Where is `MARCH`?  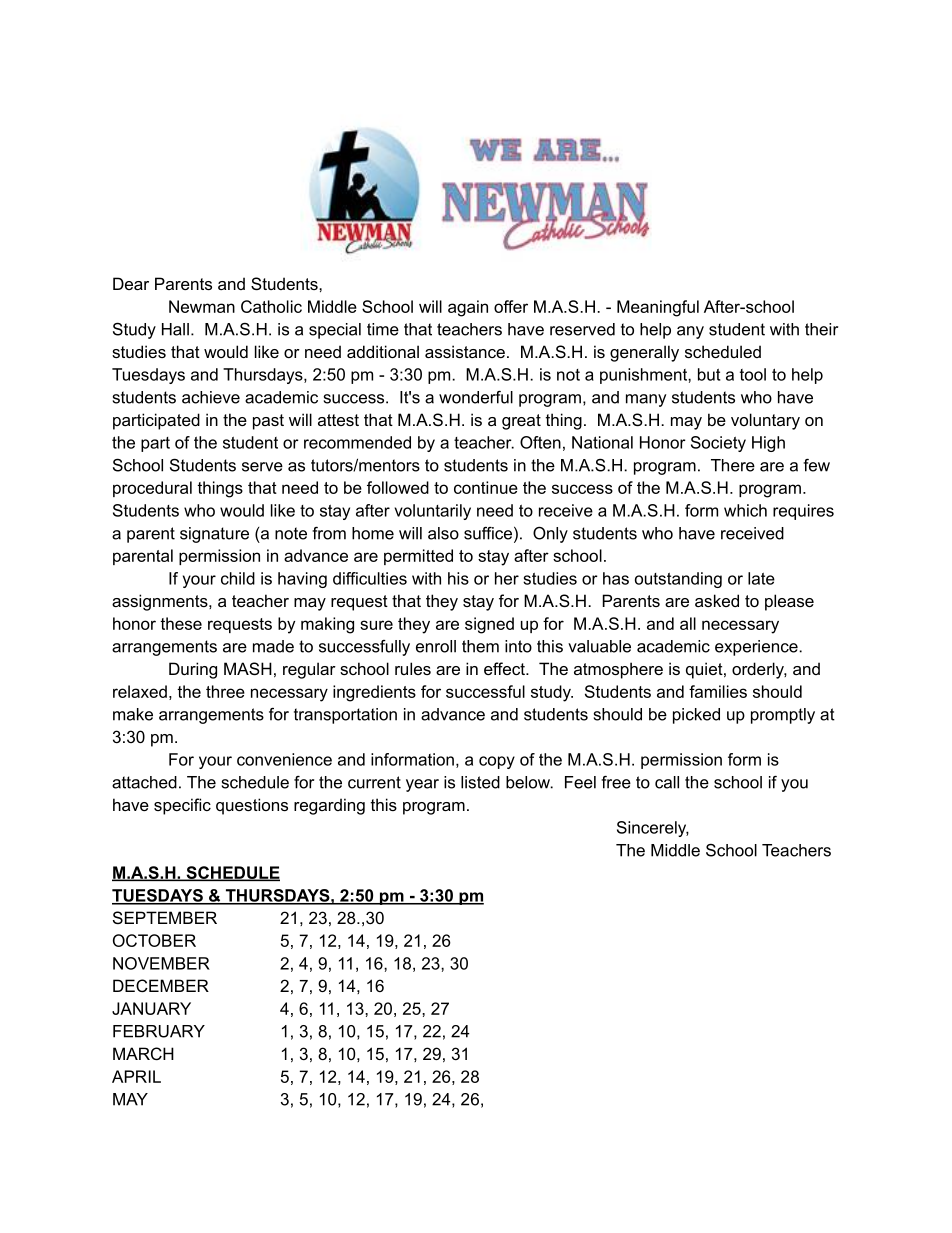 MARCH is located at coordinates (143, 1053).
